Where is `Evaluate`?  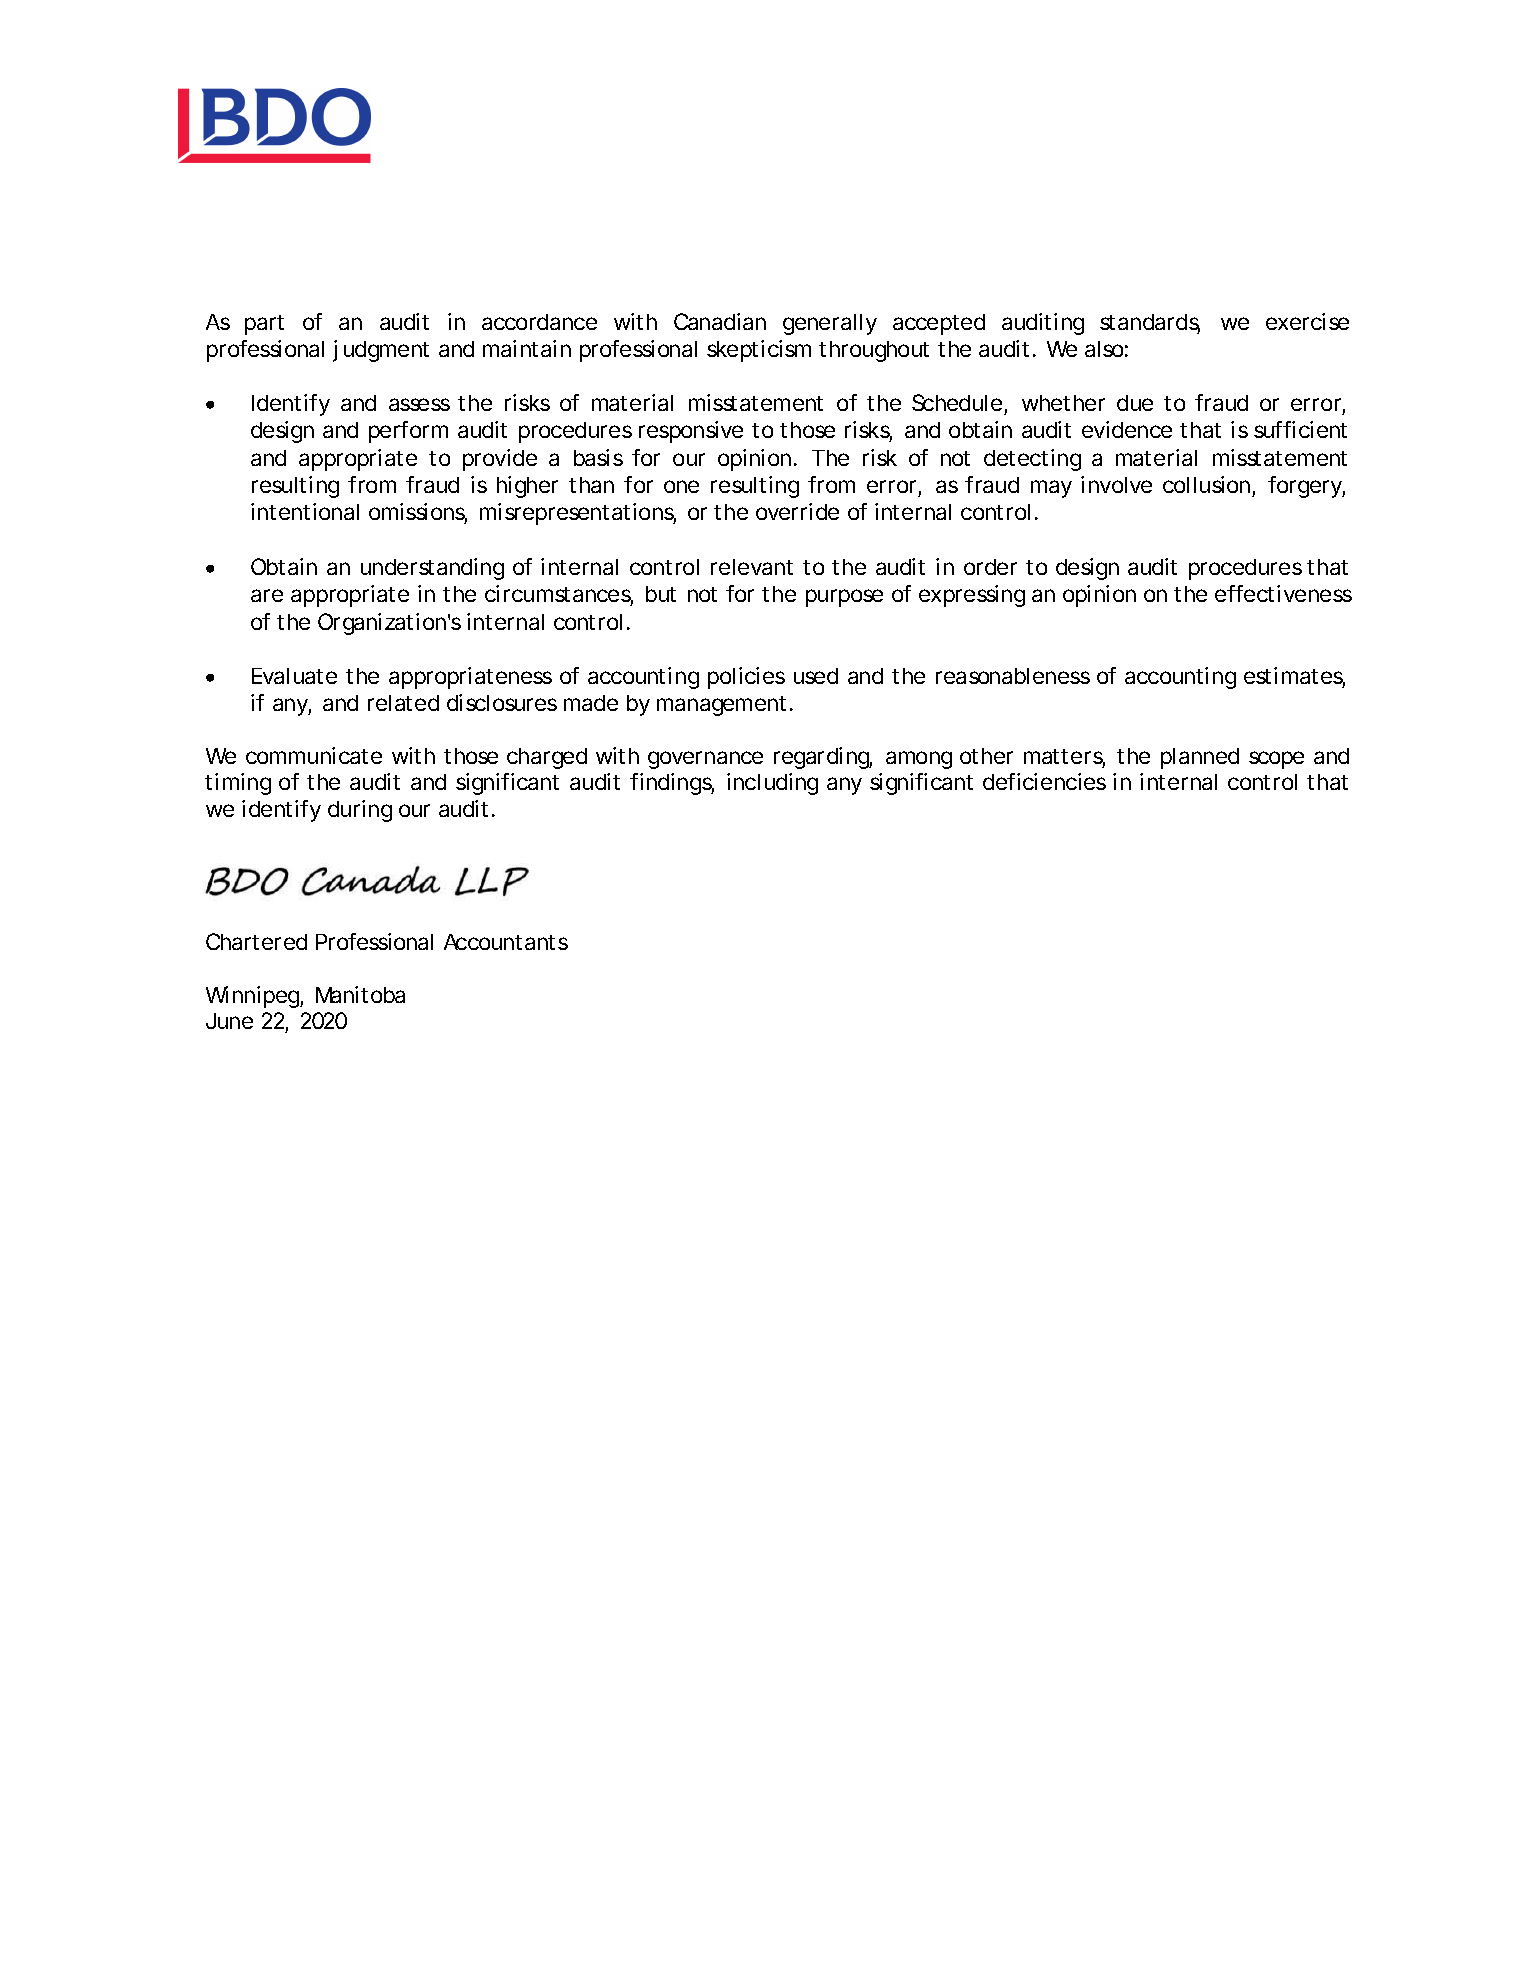
Evaluate is located at coordinates (294, 676).
